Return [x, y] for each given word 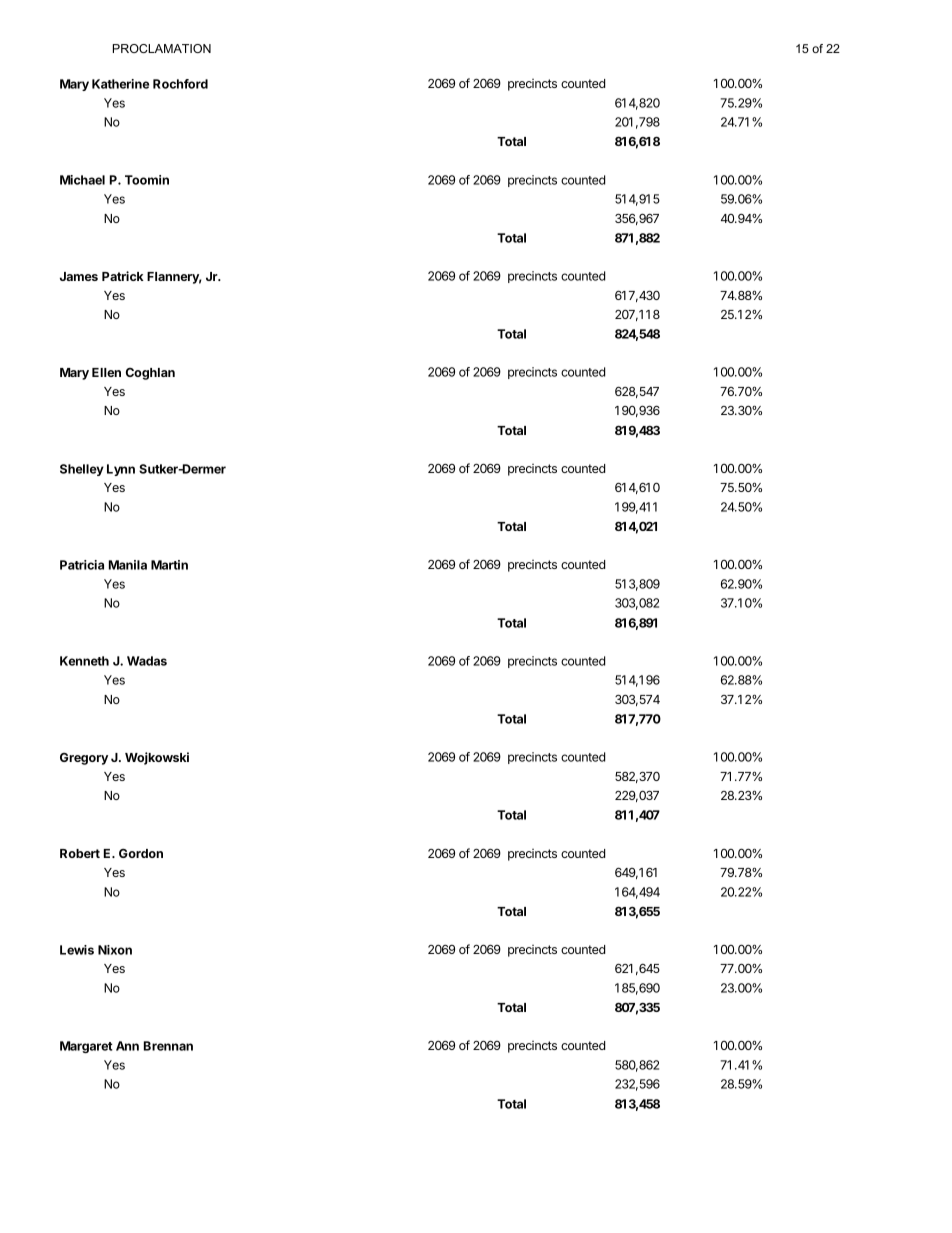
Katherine [120, 84]
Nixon [115, 950]
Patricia [82, 565]
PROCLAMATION [162, 48]
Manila [128, 565]
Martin [169, 565]
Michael [82, 180]
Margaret [86, 1047]
